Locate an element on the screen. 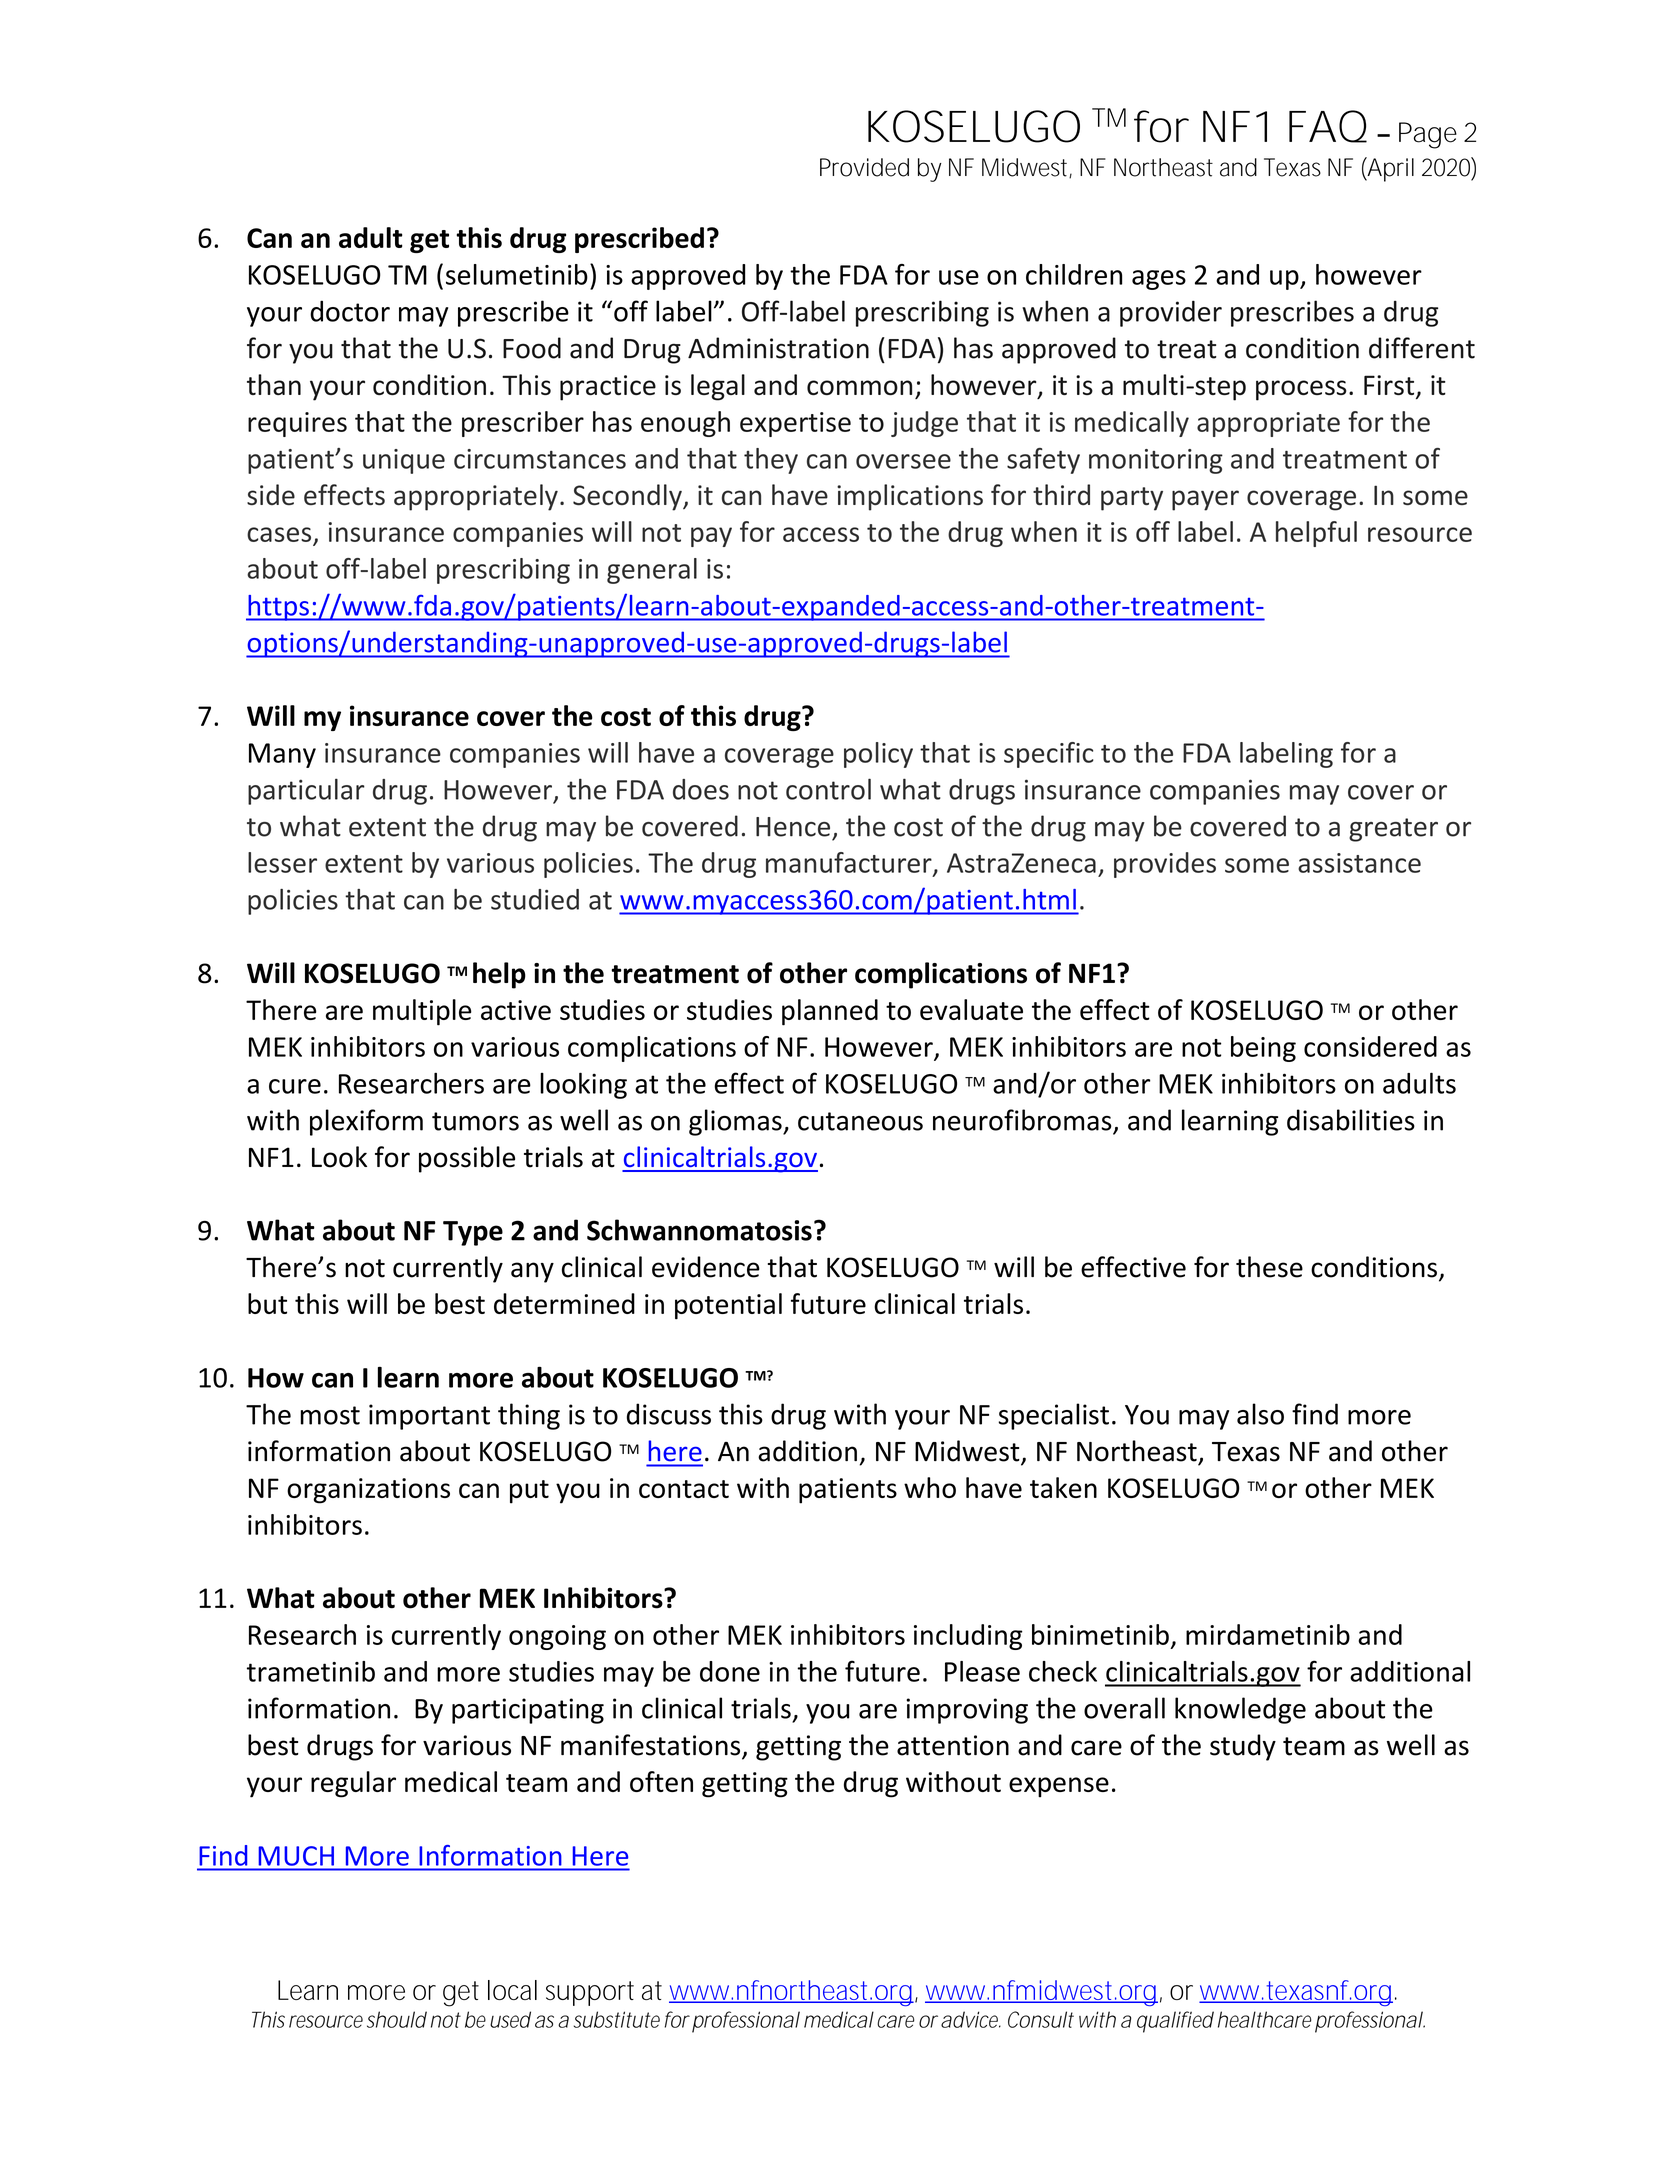 The image size is (1675, 2168). also is located at coordinates (1260, 1414).
